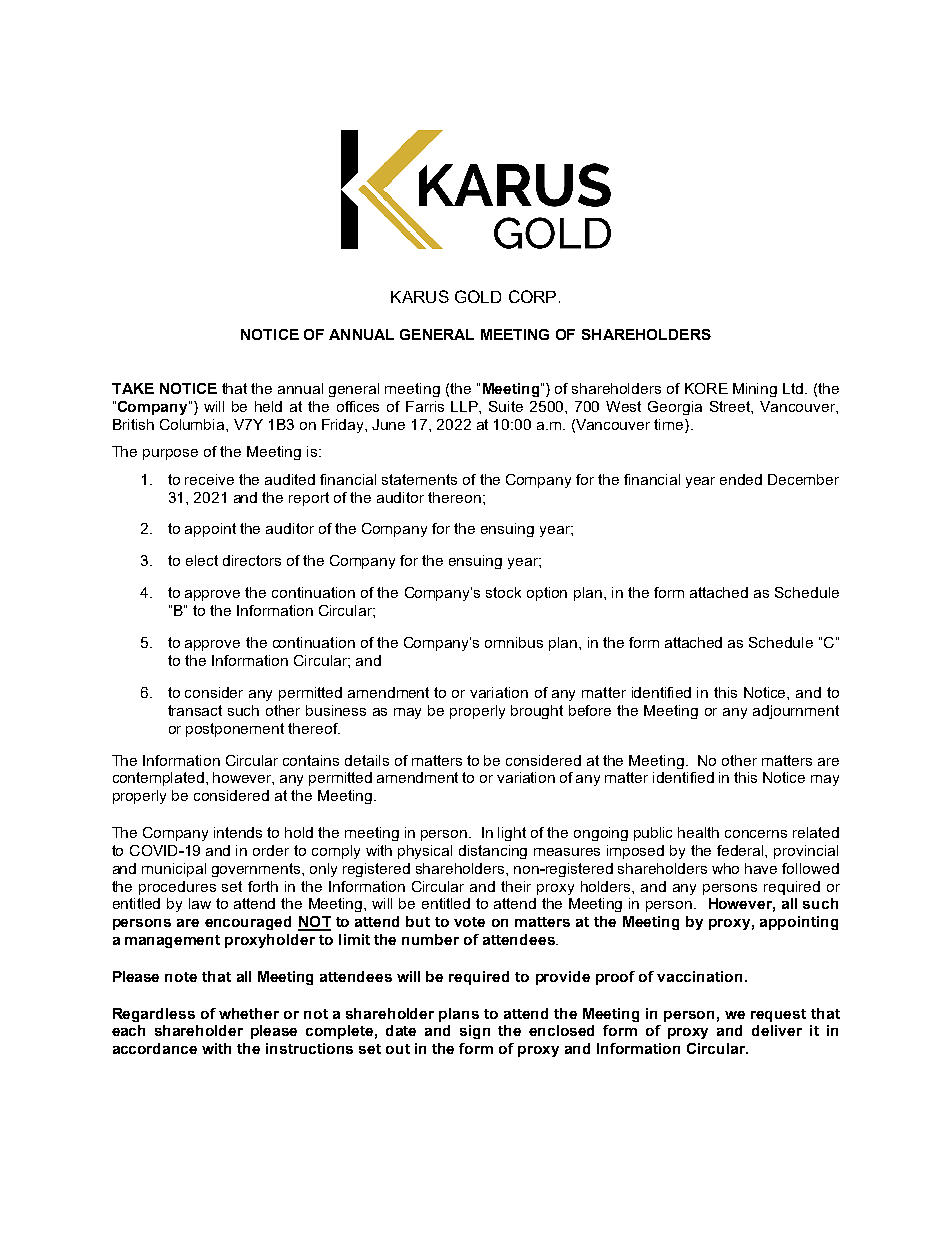 The height and width of the screenshot is (1233, 952). I want to click on TAKE, so click(133, 388).
